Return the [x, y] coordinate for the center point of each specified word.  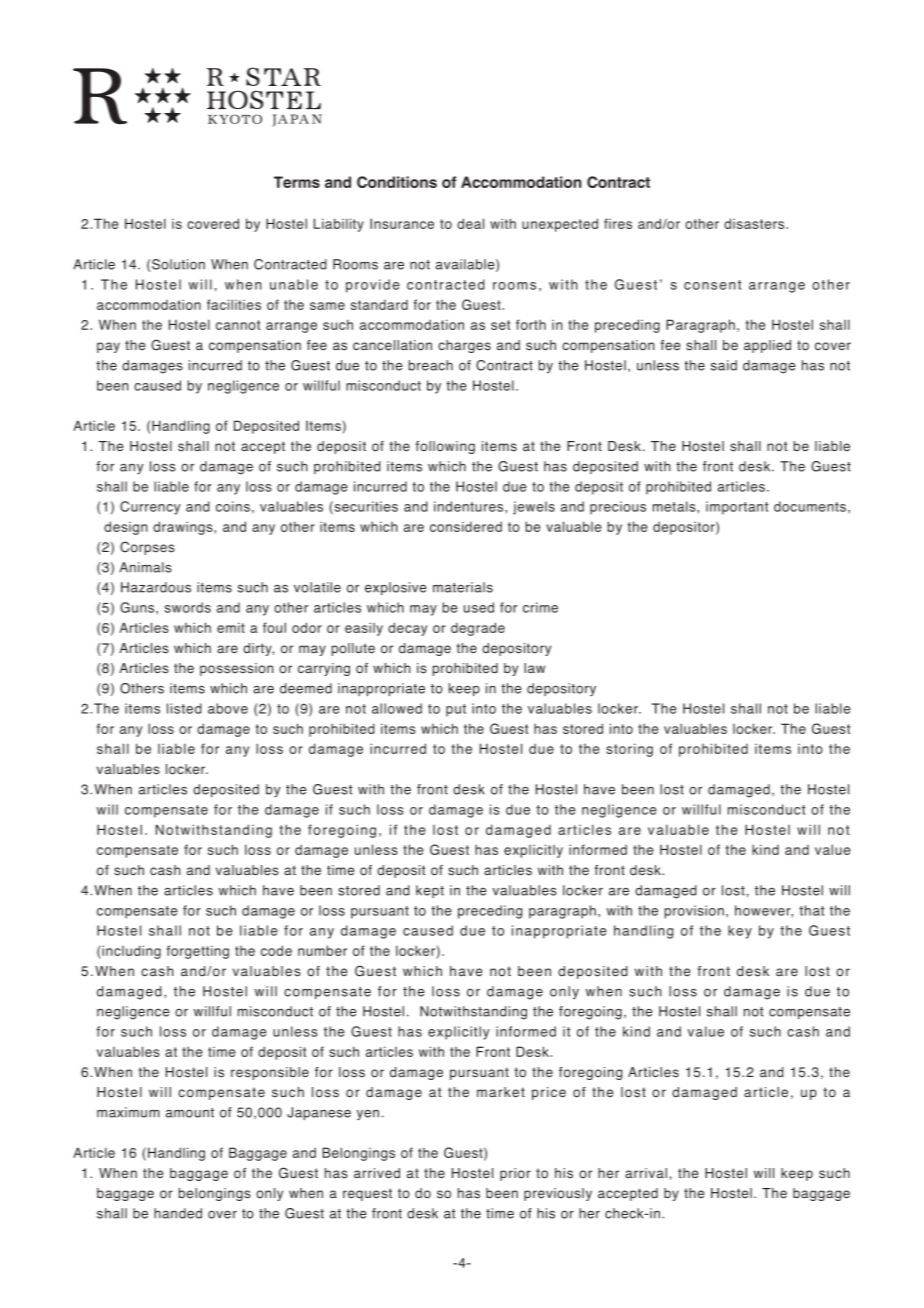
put [456, 710]
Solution [178, 264]
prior [515, 1174]
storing [629, 750]
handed [178, 1213]
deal [470, 223]
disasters [754, 223]
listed [184, 708]
